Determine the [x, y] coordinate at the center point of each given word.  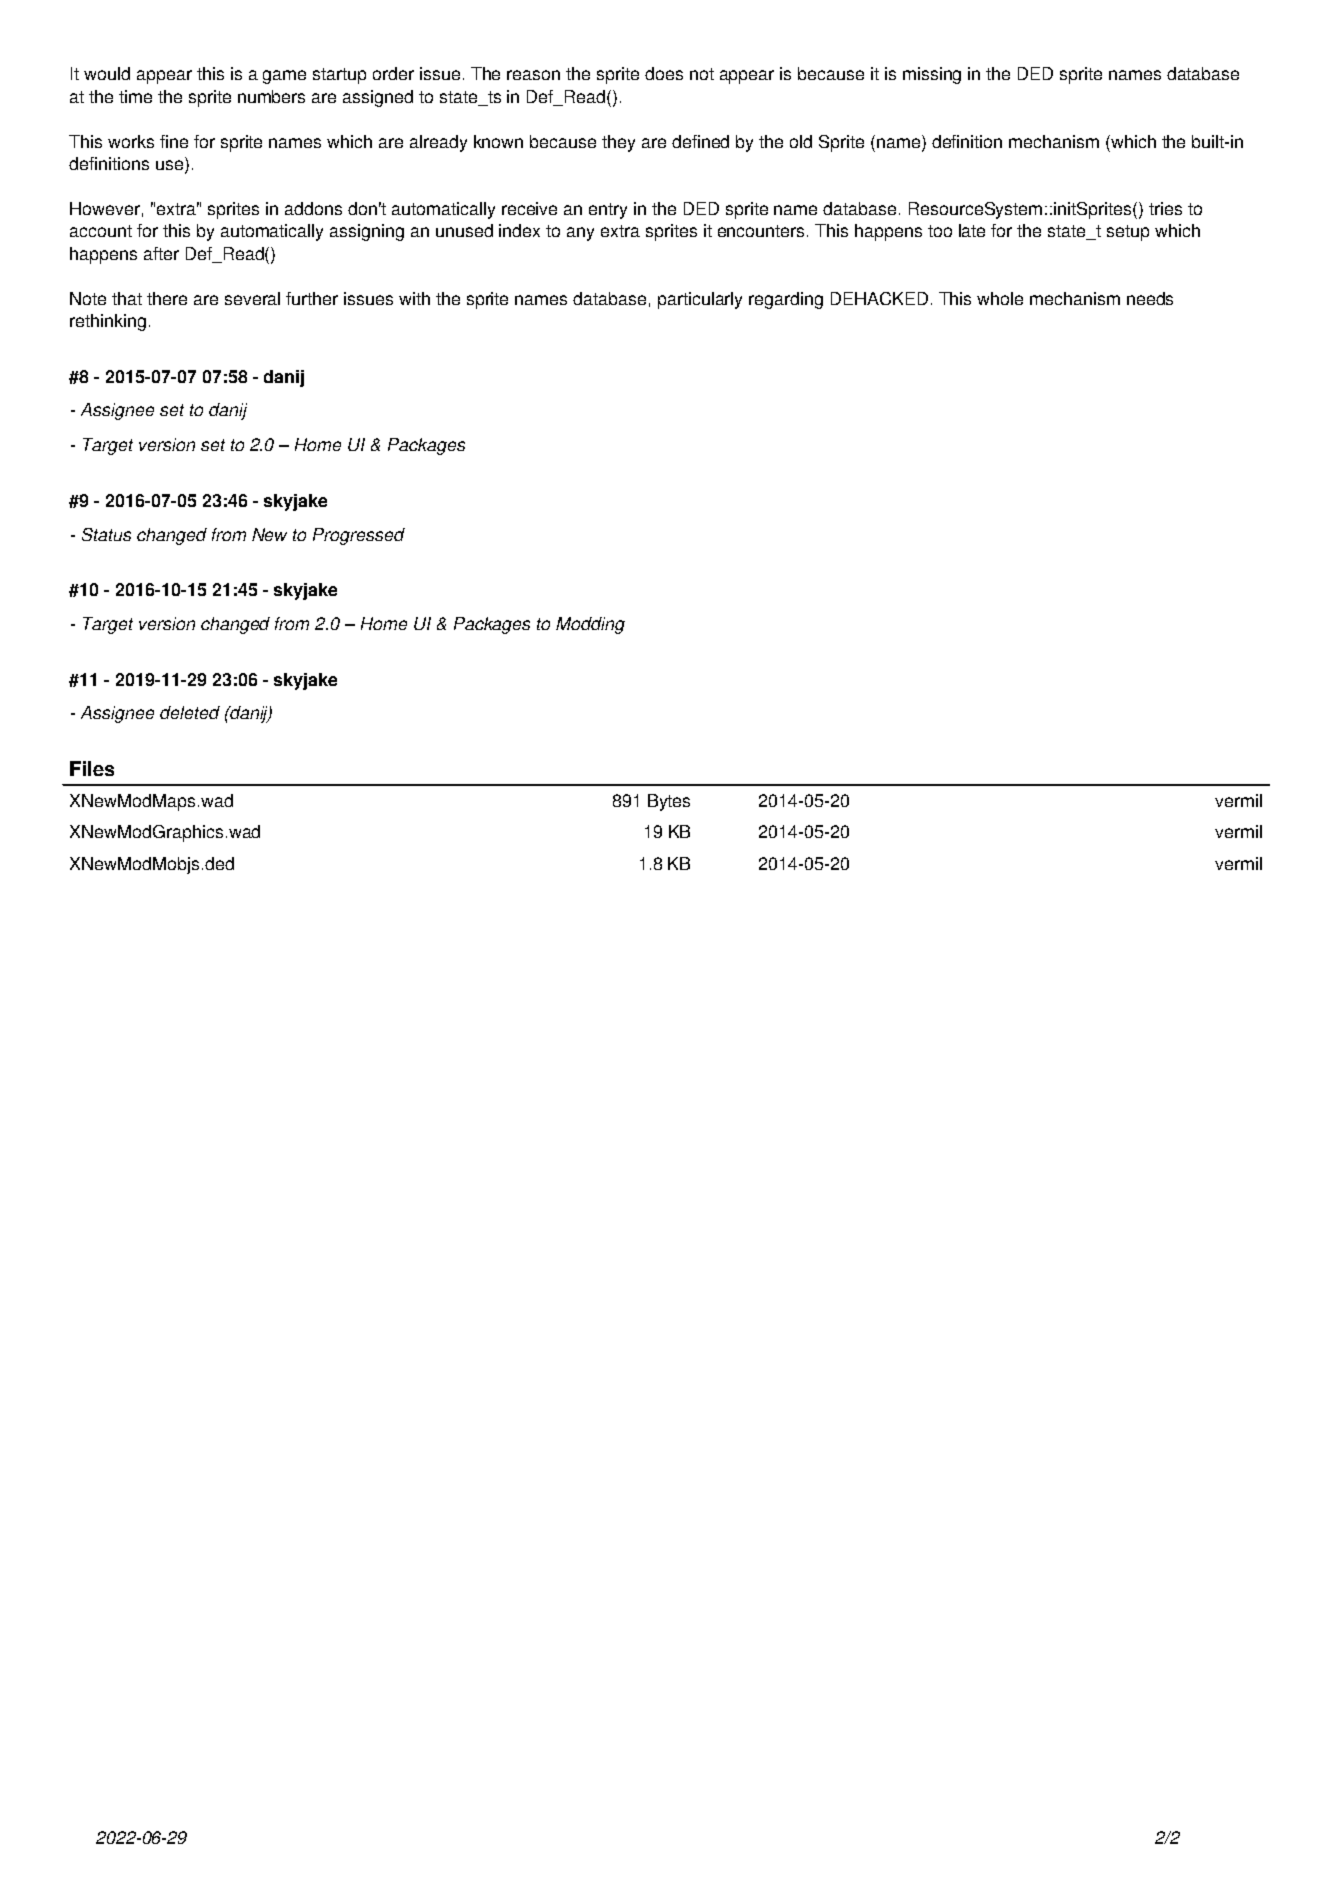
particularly [700, 300]
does [664, 73]
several [252, 298]
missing [932, 75]
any [580, 234]
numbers [271, 96]
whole [1000, 298]
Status [106, 534]
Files [92, 768]
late [972, 230]
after [161, 253]
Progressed [359, 536]
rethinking [108, 322]
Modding [590, 625]
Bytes [669, 802]
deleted [190, 712]
